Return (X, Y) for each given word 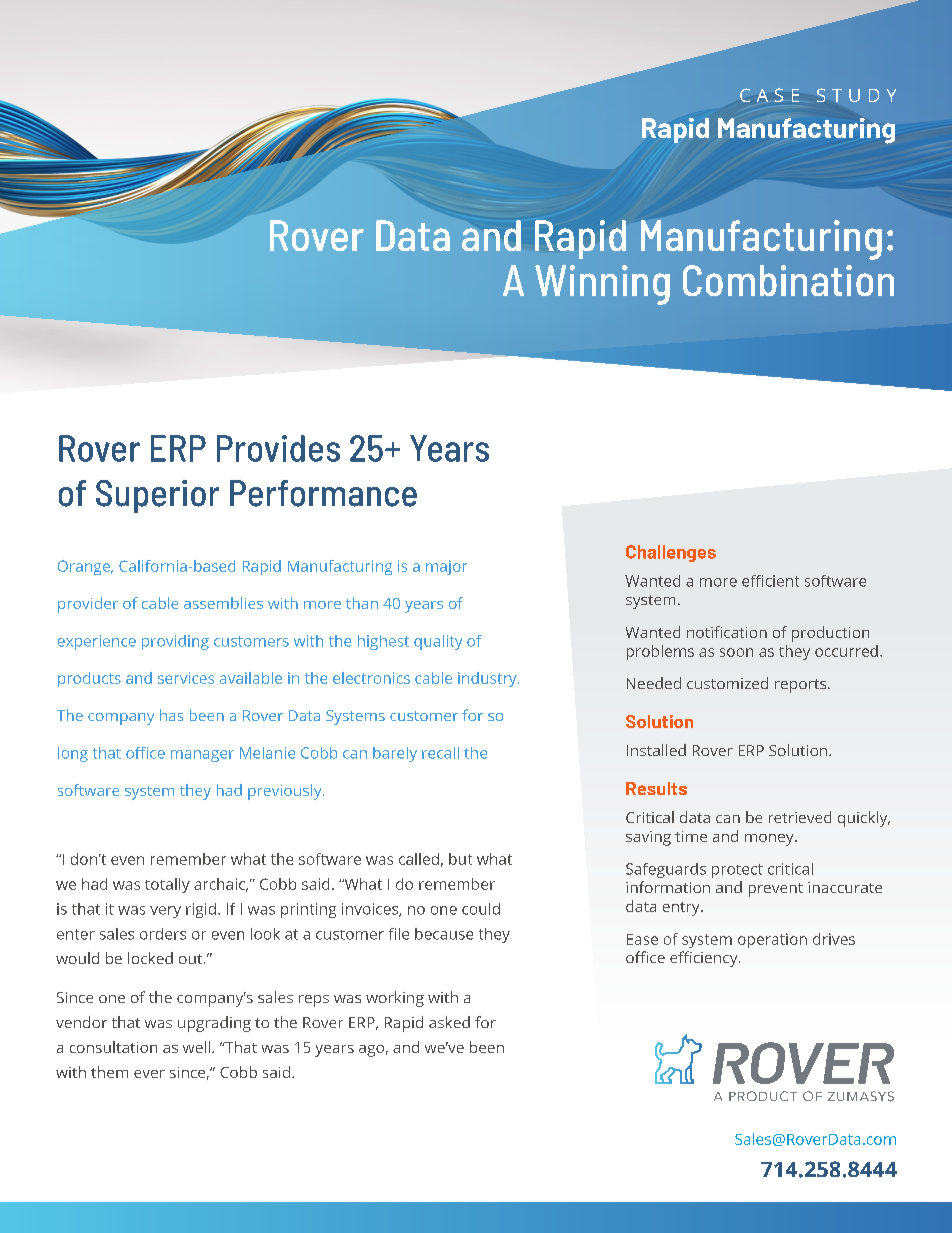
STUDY (856, 95)
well (196, 1047)
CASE (769, 95)
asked (449, 1022)
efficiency (705, 959)
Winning (602, 285)
